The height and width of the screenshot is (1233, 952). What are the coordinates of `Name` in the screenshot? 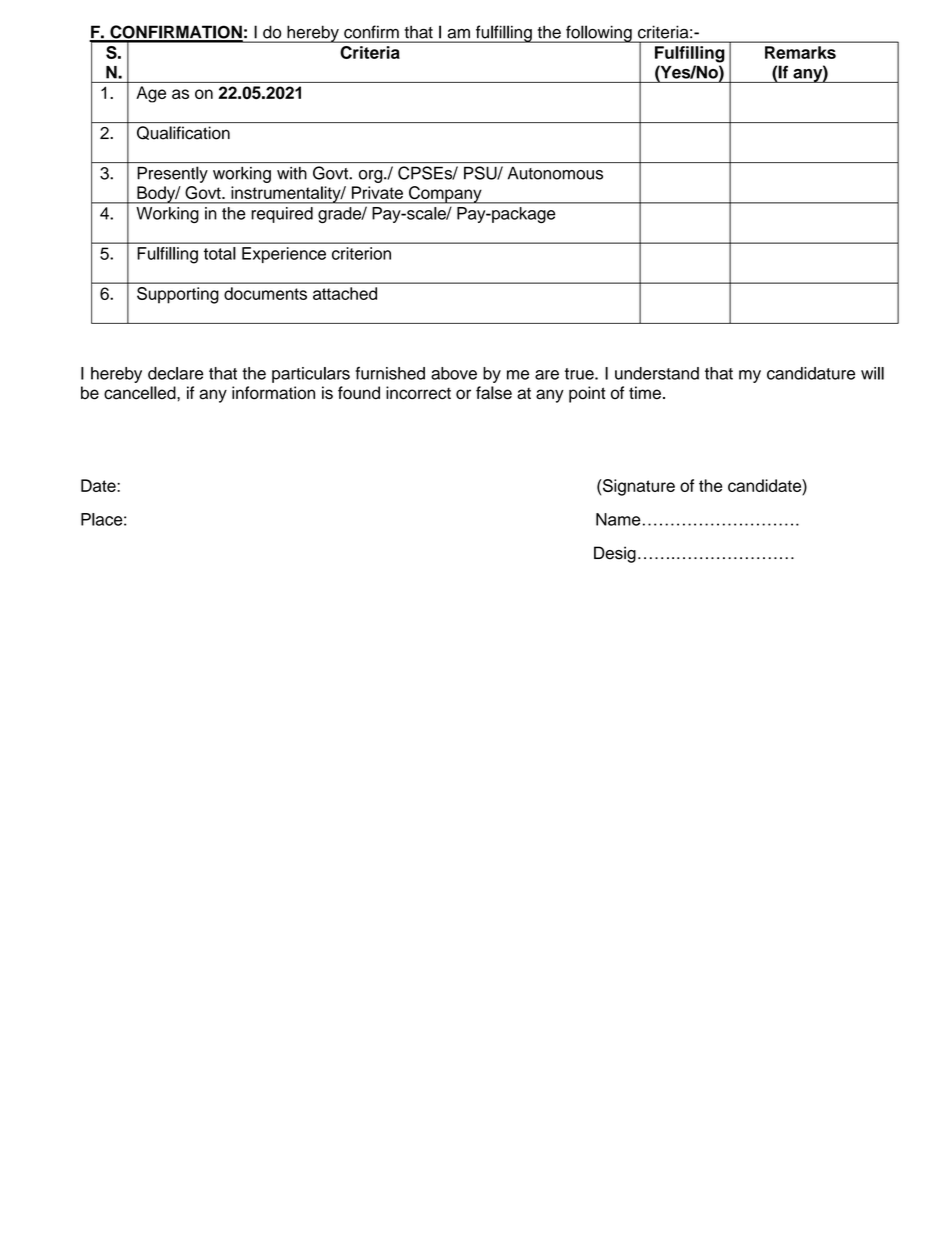 It's located at (618, 519).
